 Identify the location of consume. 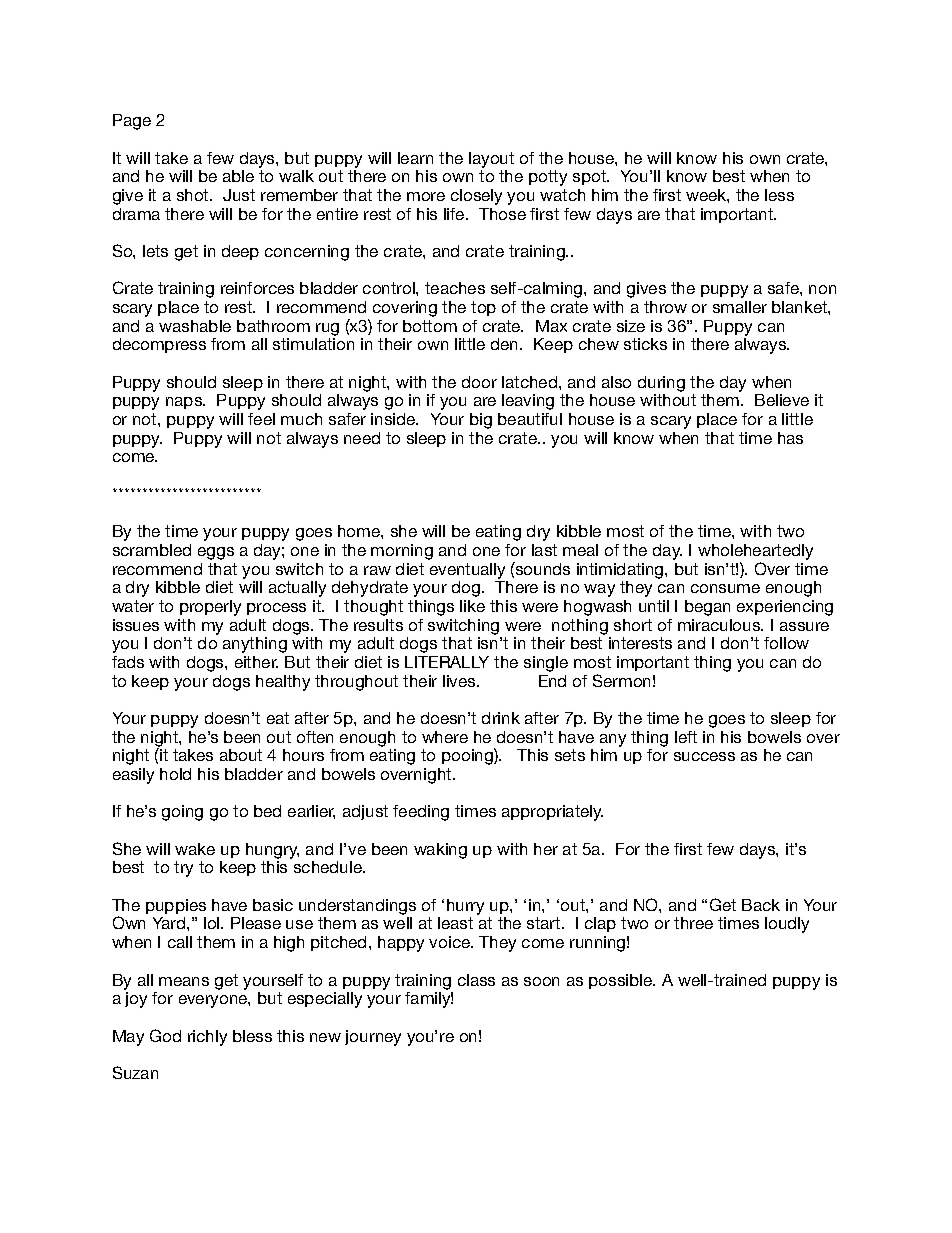
(725, 588).
